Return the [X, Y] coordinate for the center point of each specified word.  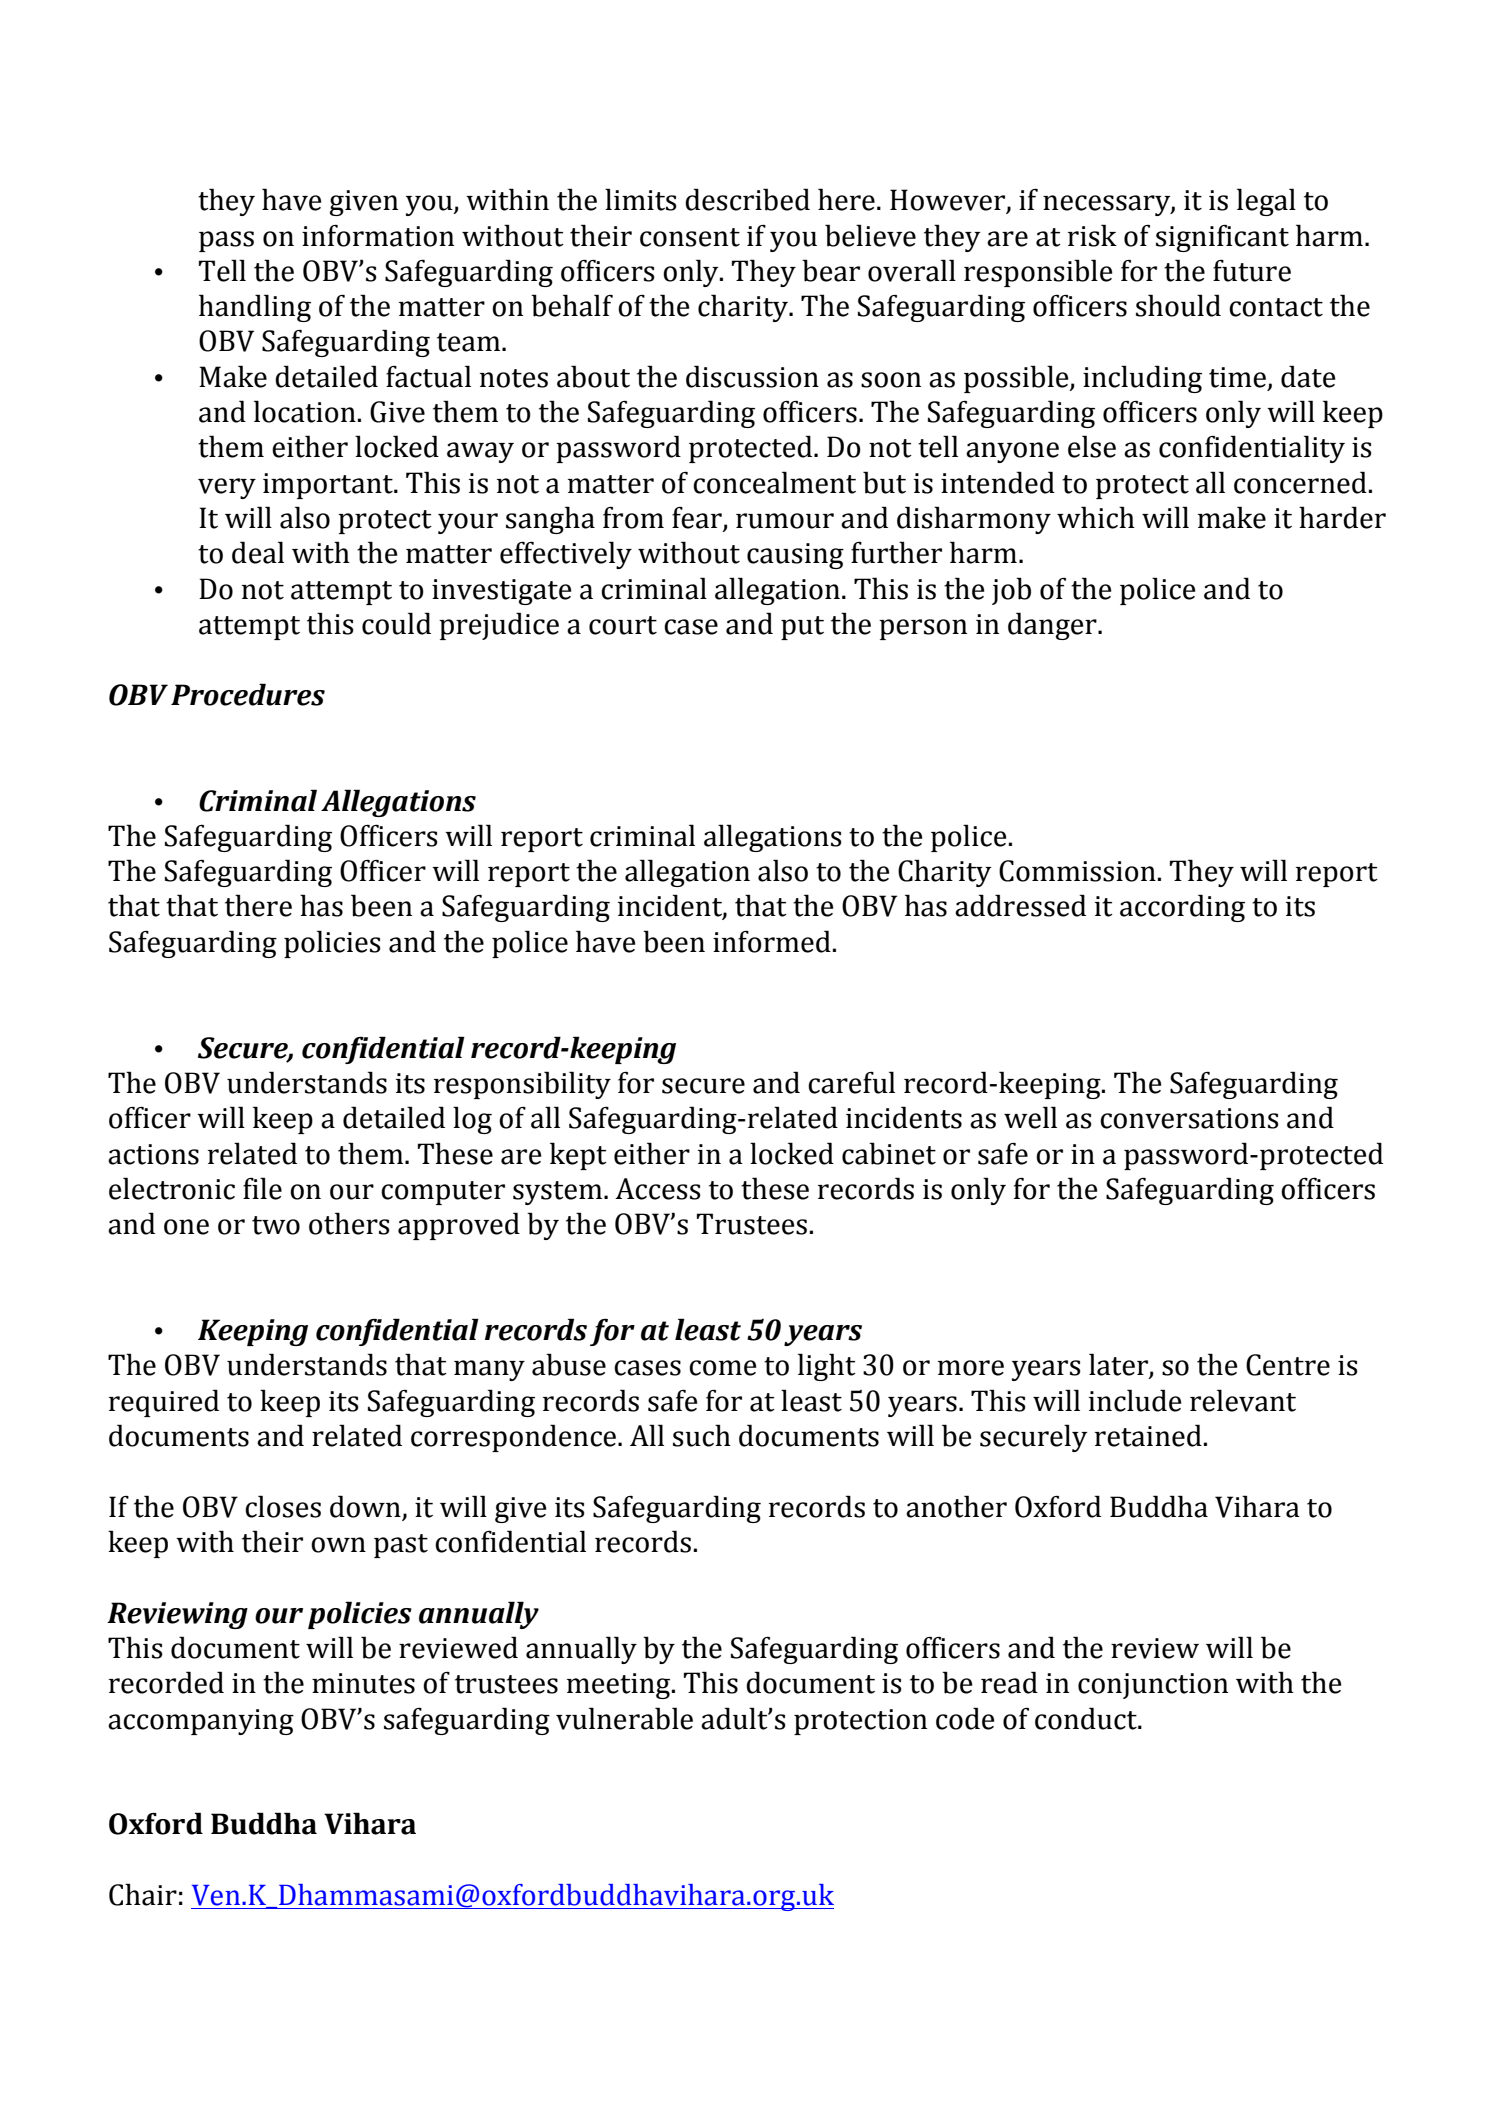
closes [283, 1506]
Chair [143, 1894]
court [623, 625]
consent [690, 237]
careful [851, 1082]
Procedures [248, 694]
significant [1222, 238]
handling [255, 308]
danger [1053, 626]
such [702, 1435]
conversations [1189, 1118]
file [262, 1188]
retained [1148, 1435]
